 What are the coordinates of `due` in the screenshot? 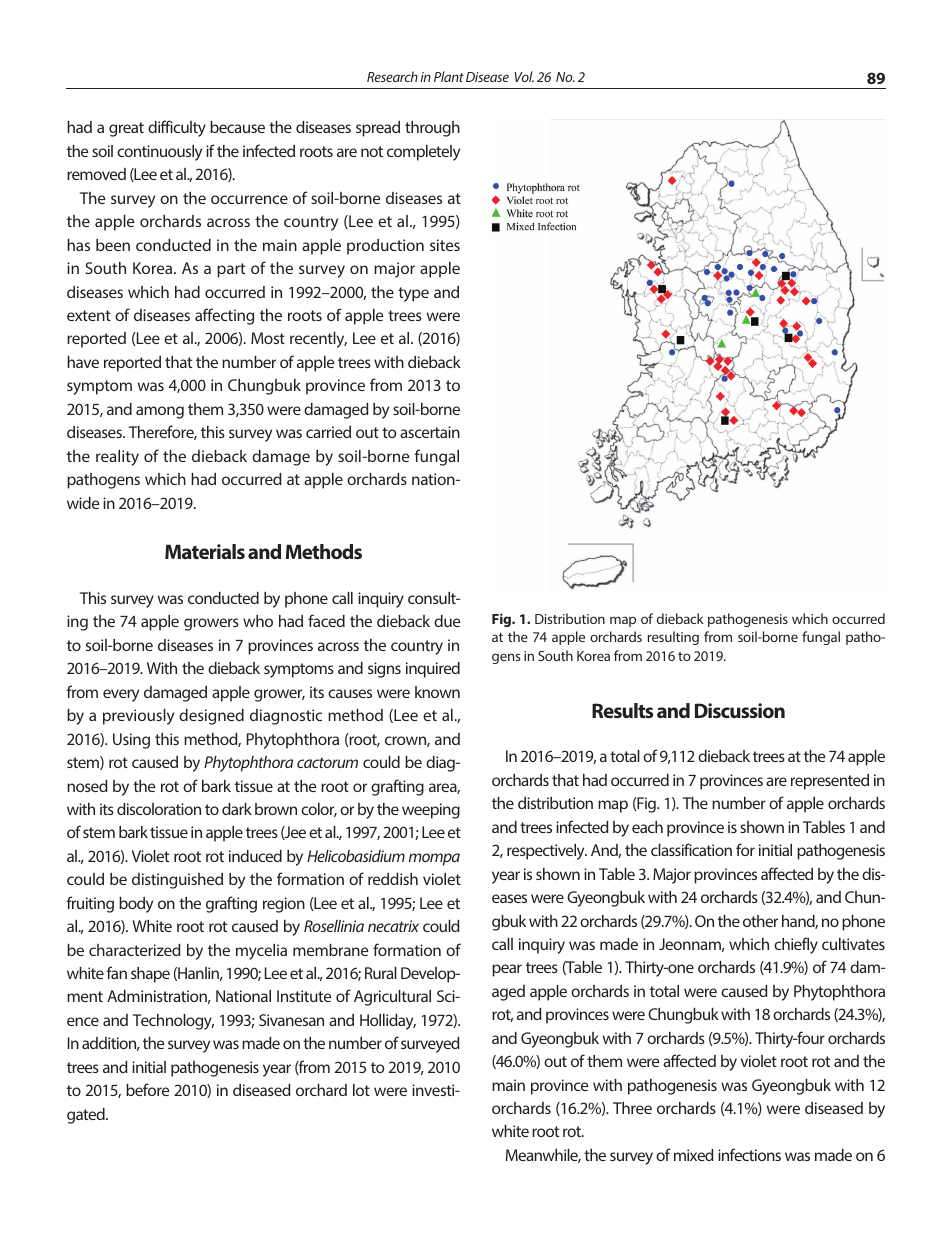 It's located at (447, 621).
